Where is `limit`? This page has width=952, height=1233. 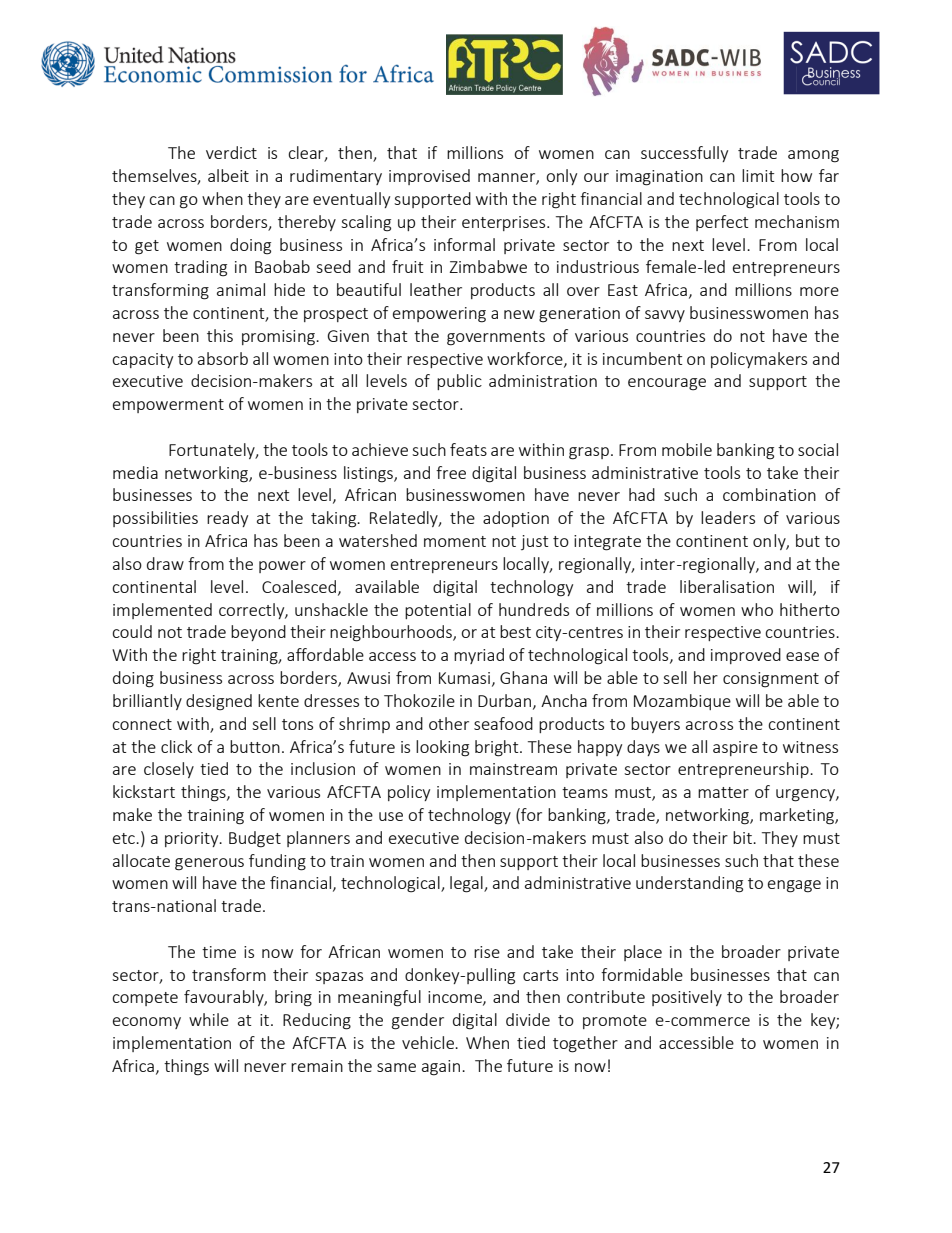 limit is located at coordinates (758, 175).
